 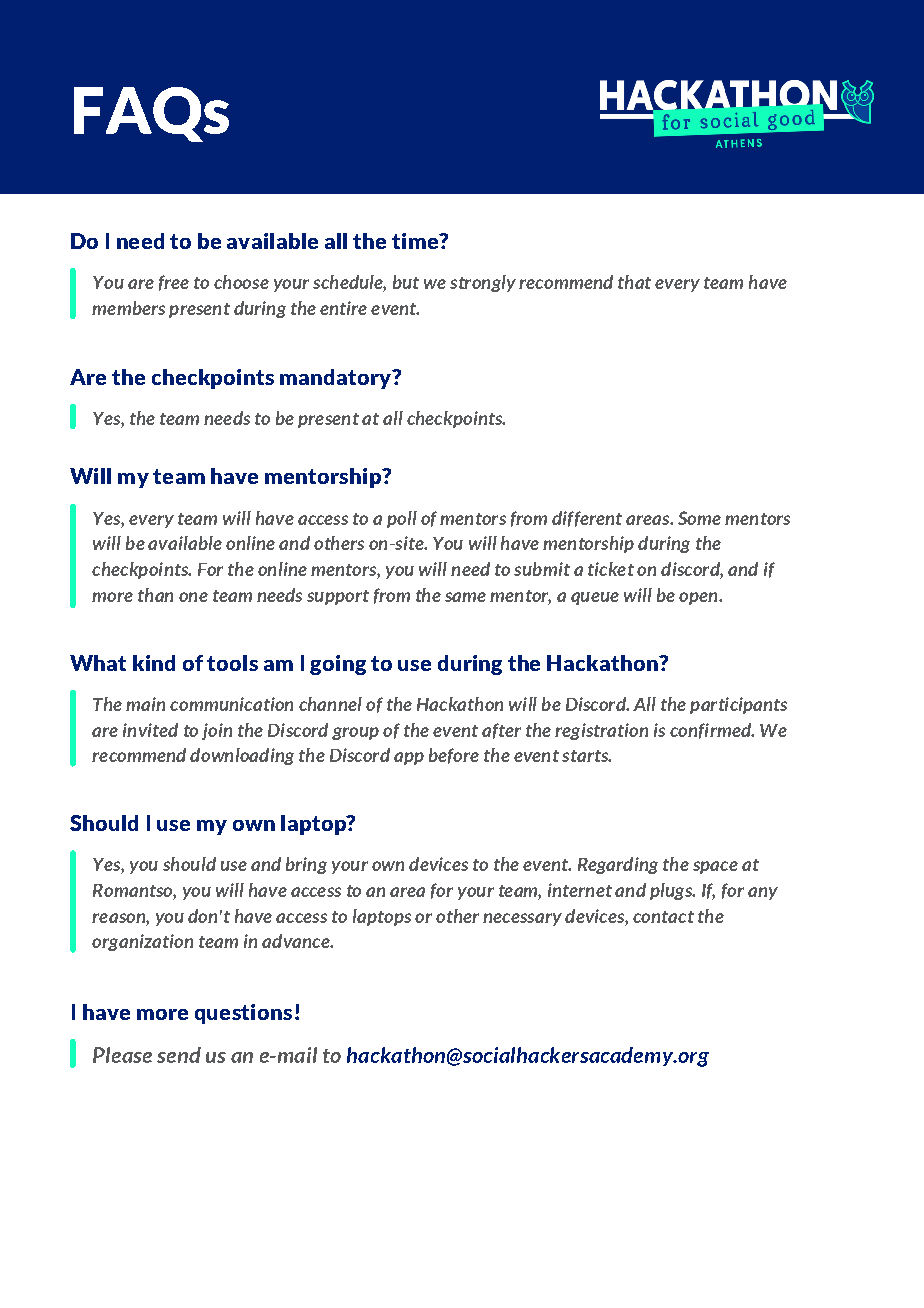 What do you see at coordinates (174, 283) in the screenshot?
I see `free` at bounding box center [174, 283].
